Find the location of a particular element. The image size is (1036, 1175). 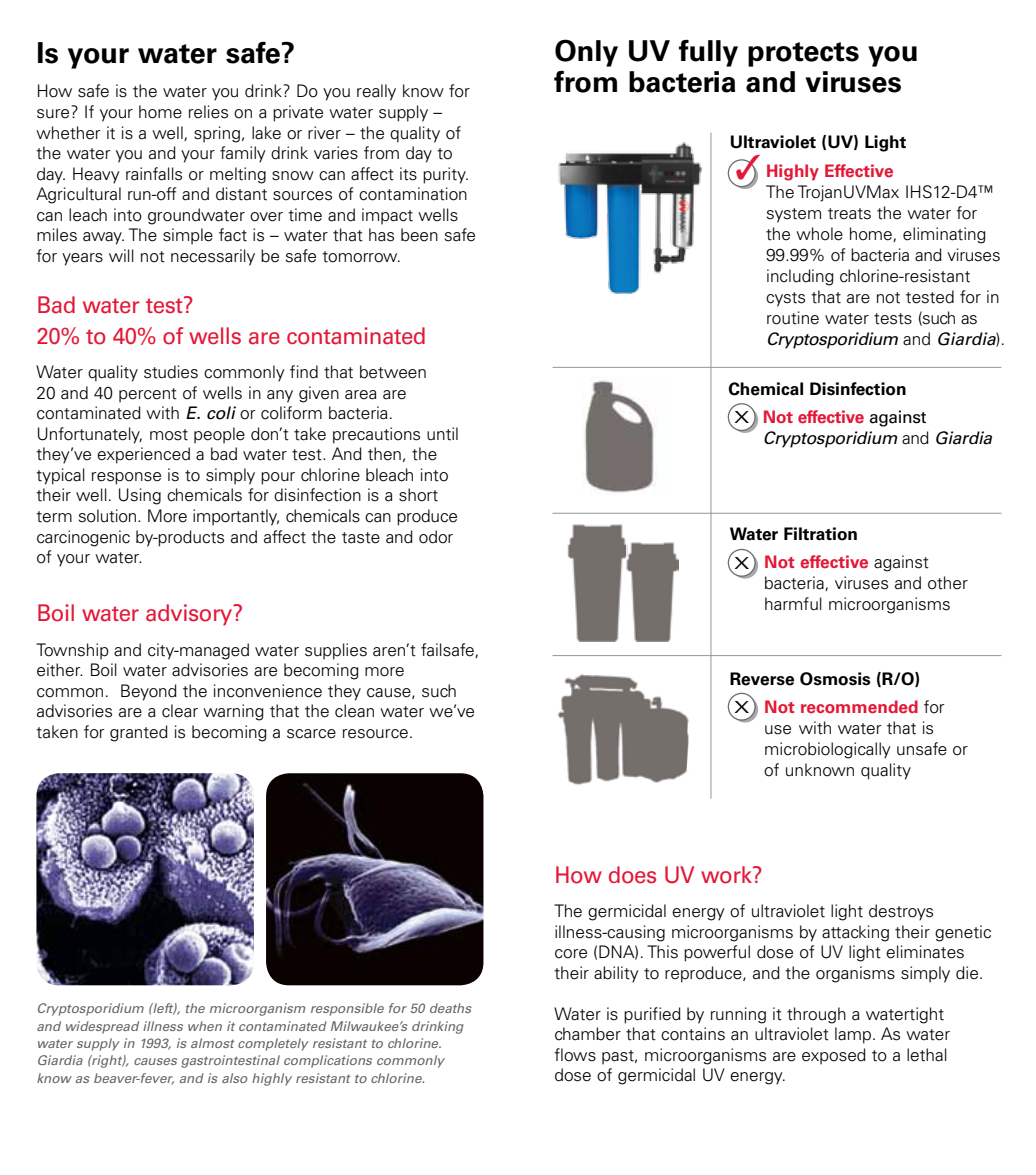

percent is located at coordinates (148, 395).
